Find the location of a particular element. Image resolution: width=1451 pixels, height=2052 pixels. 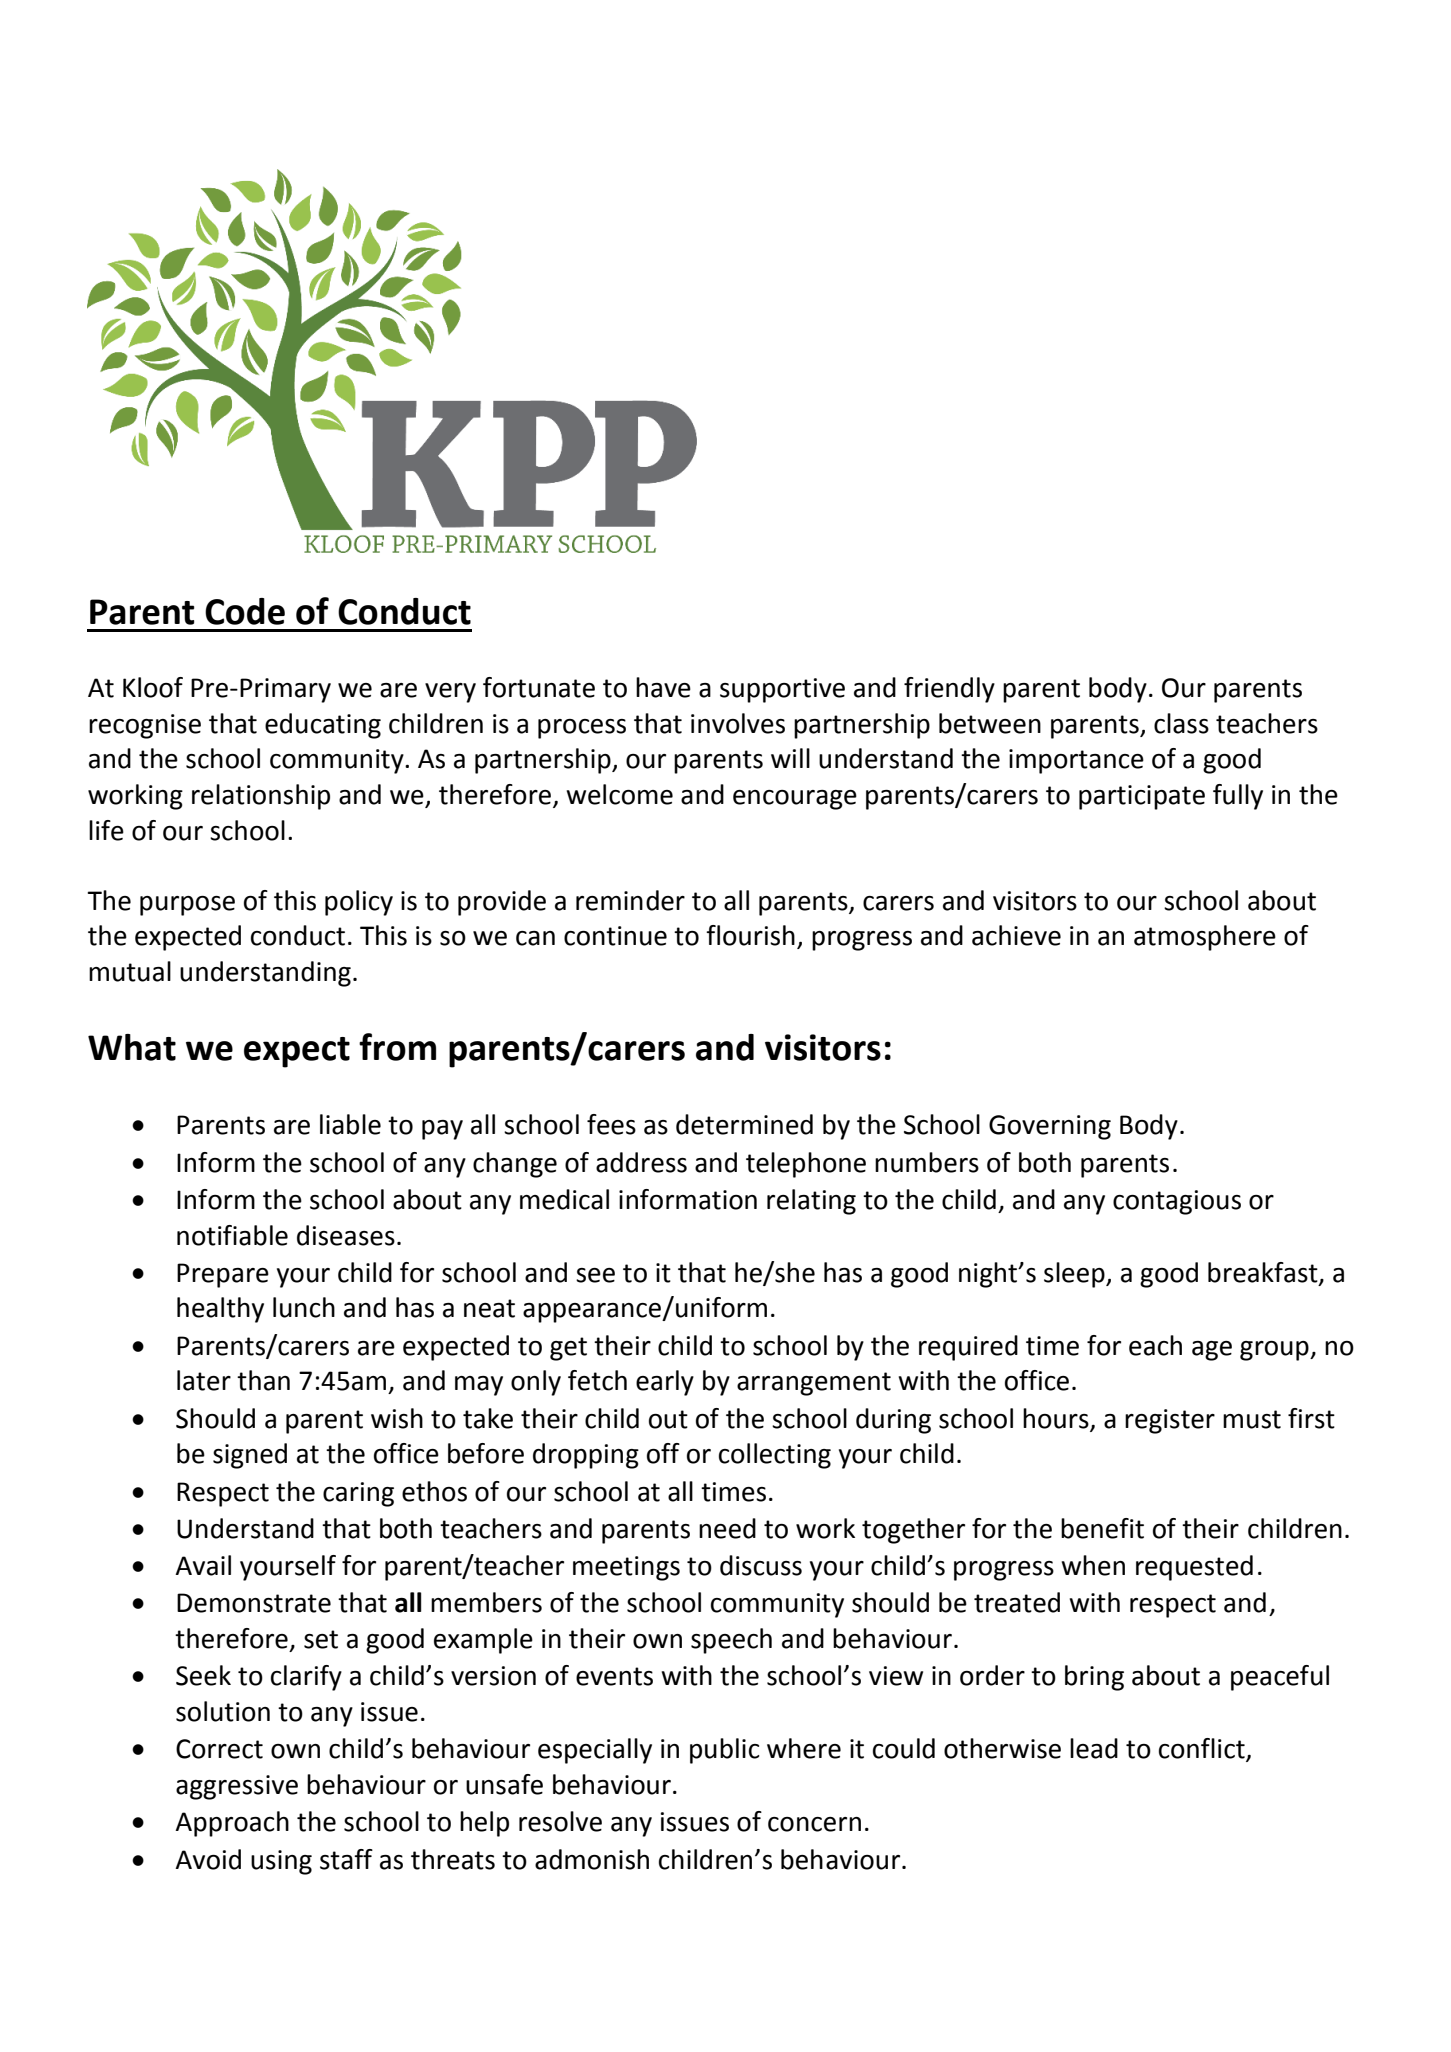

determined is located at coordinates (744, 1124).
